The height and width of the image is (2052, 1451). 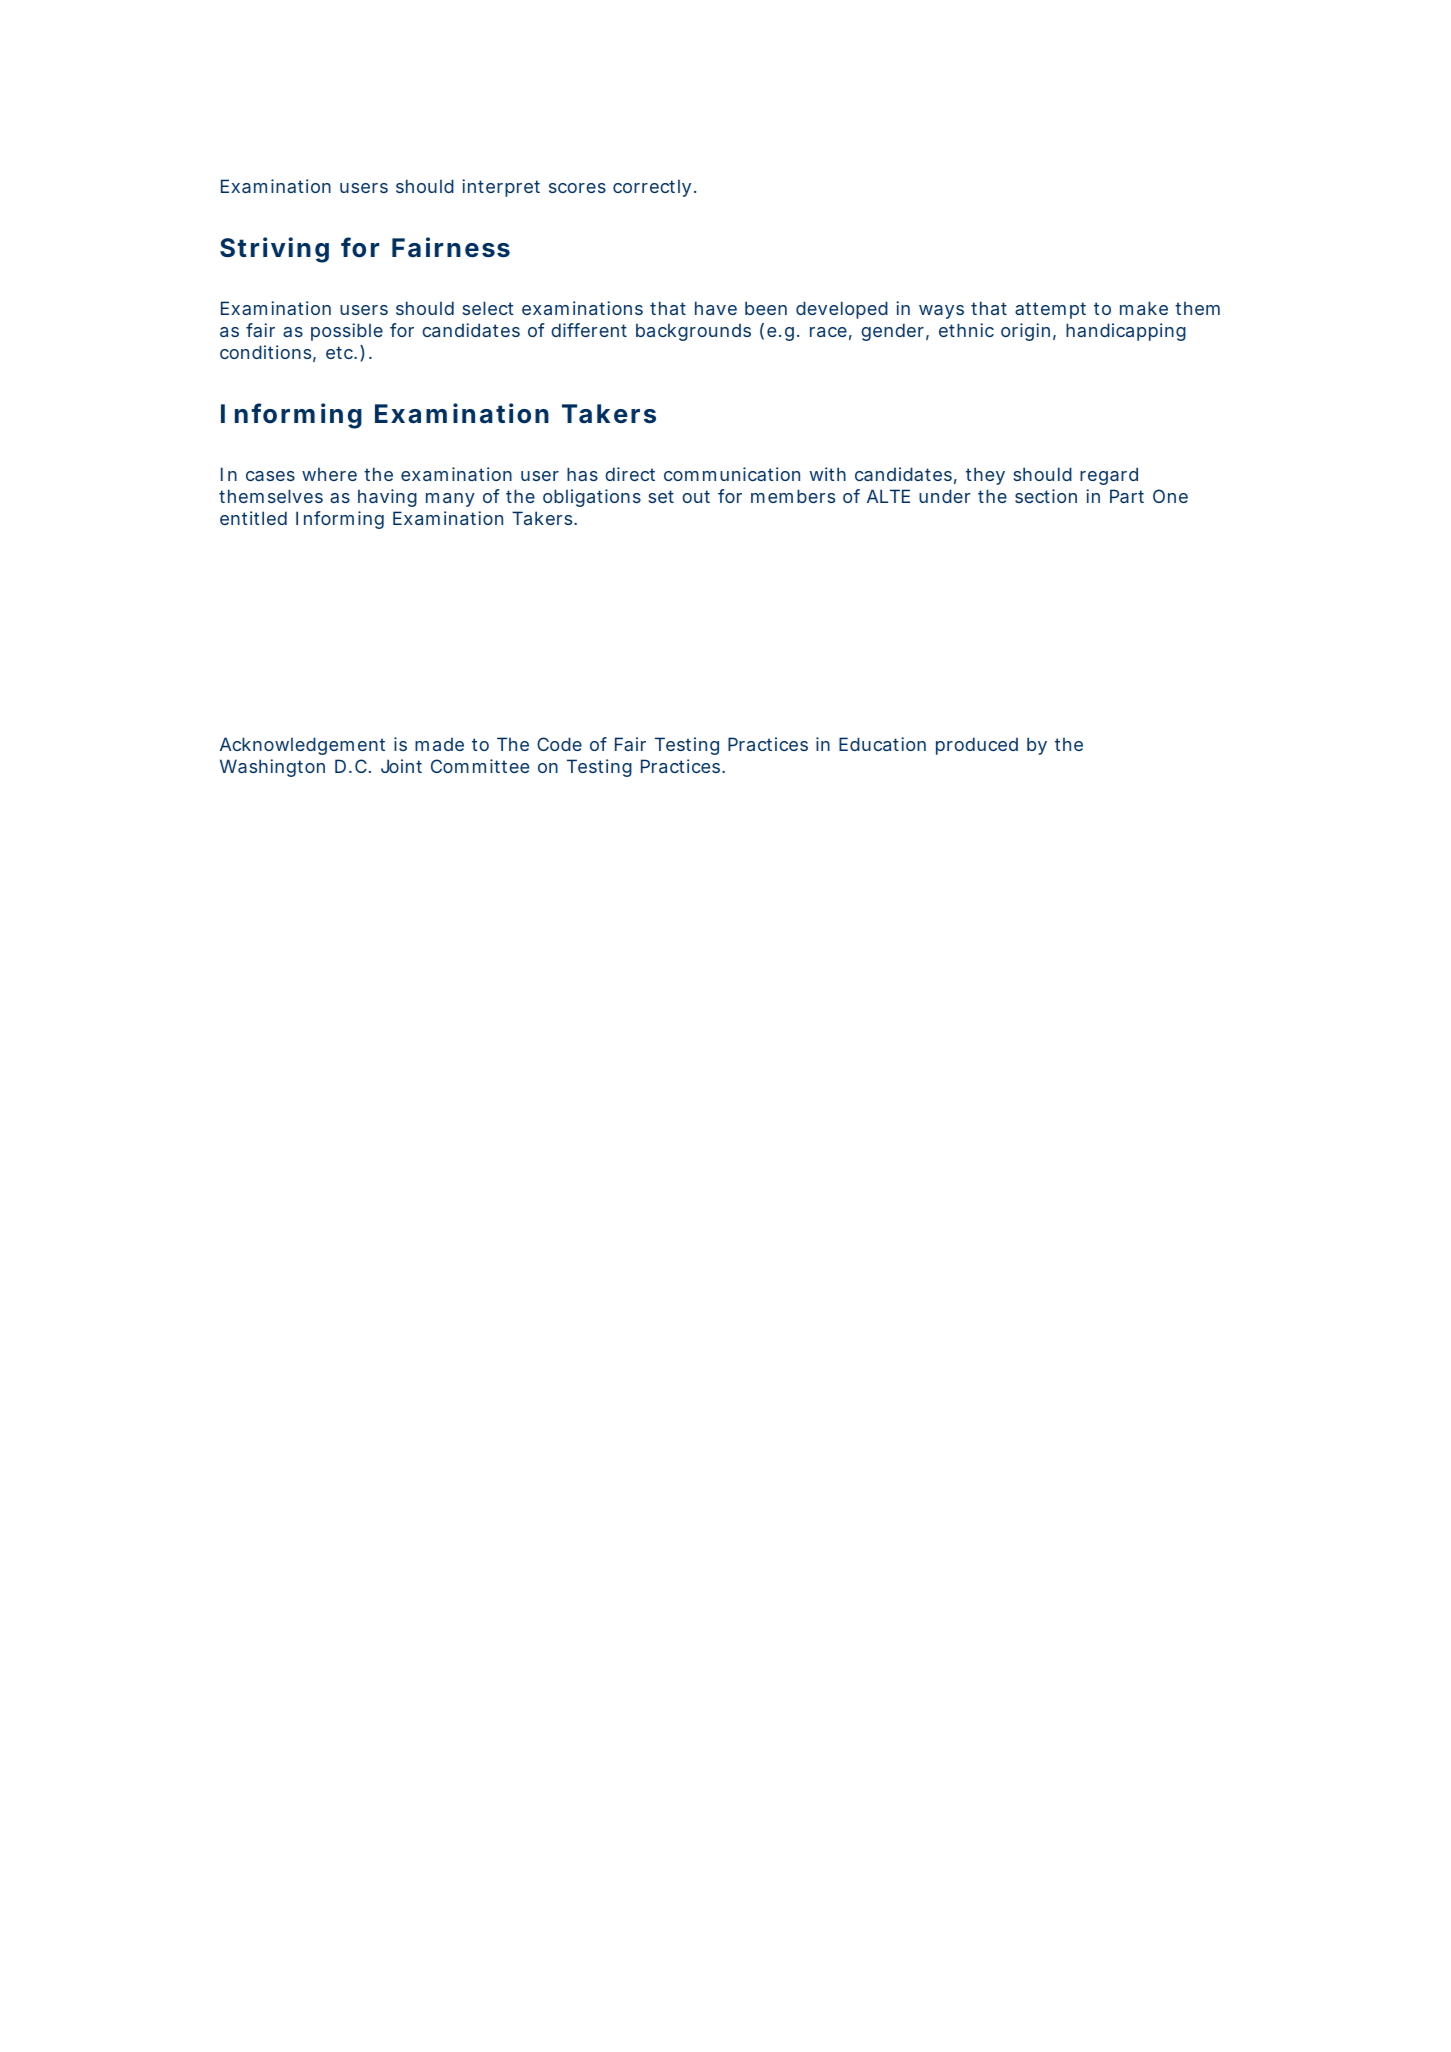 I want to click on entitled, so click(x=253, y=518).
